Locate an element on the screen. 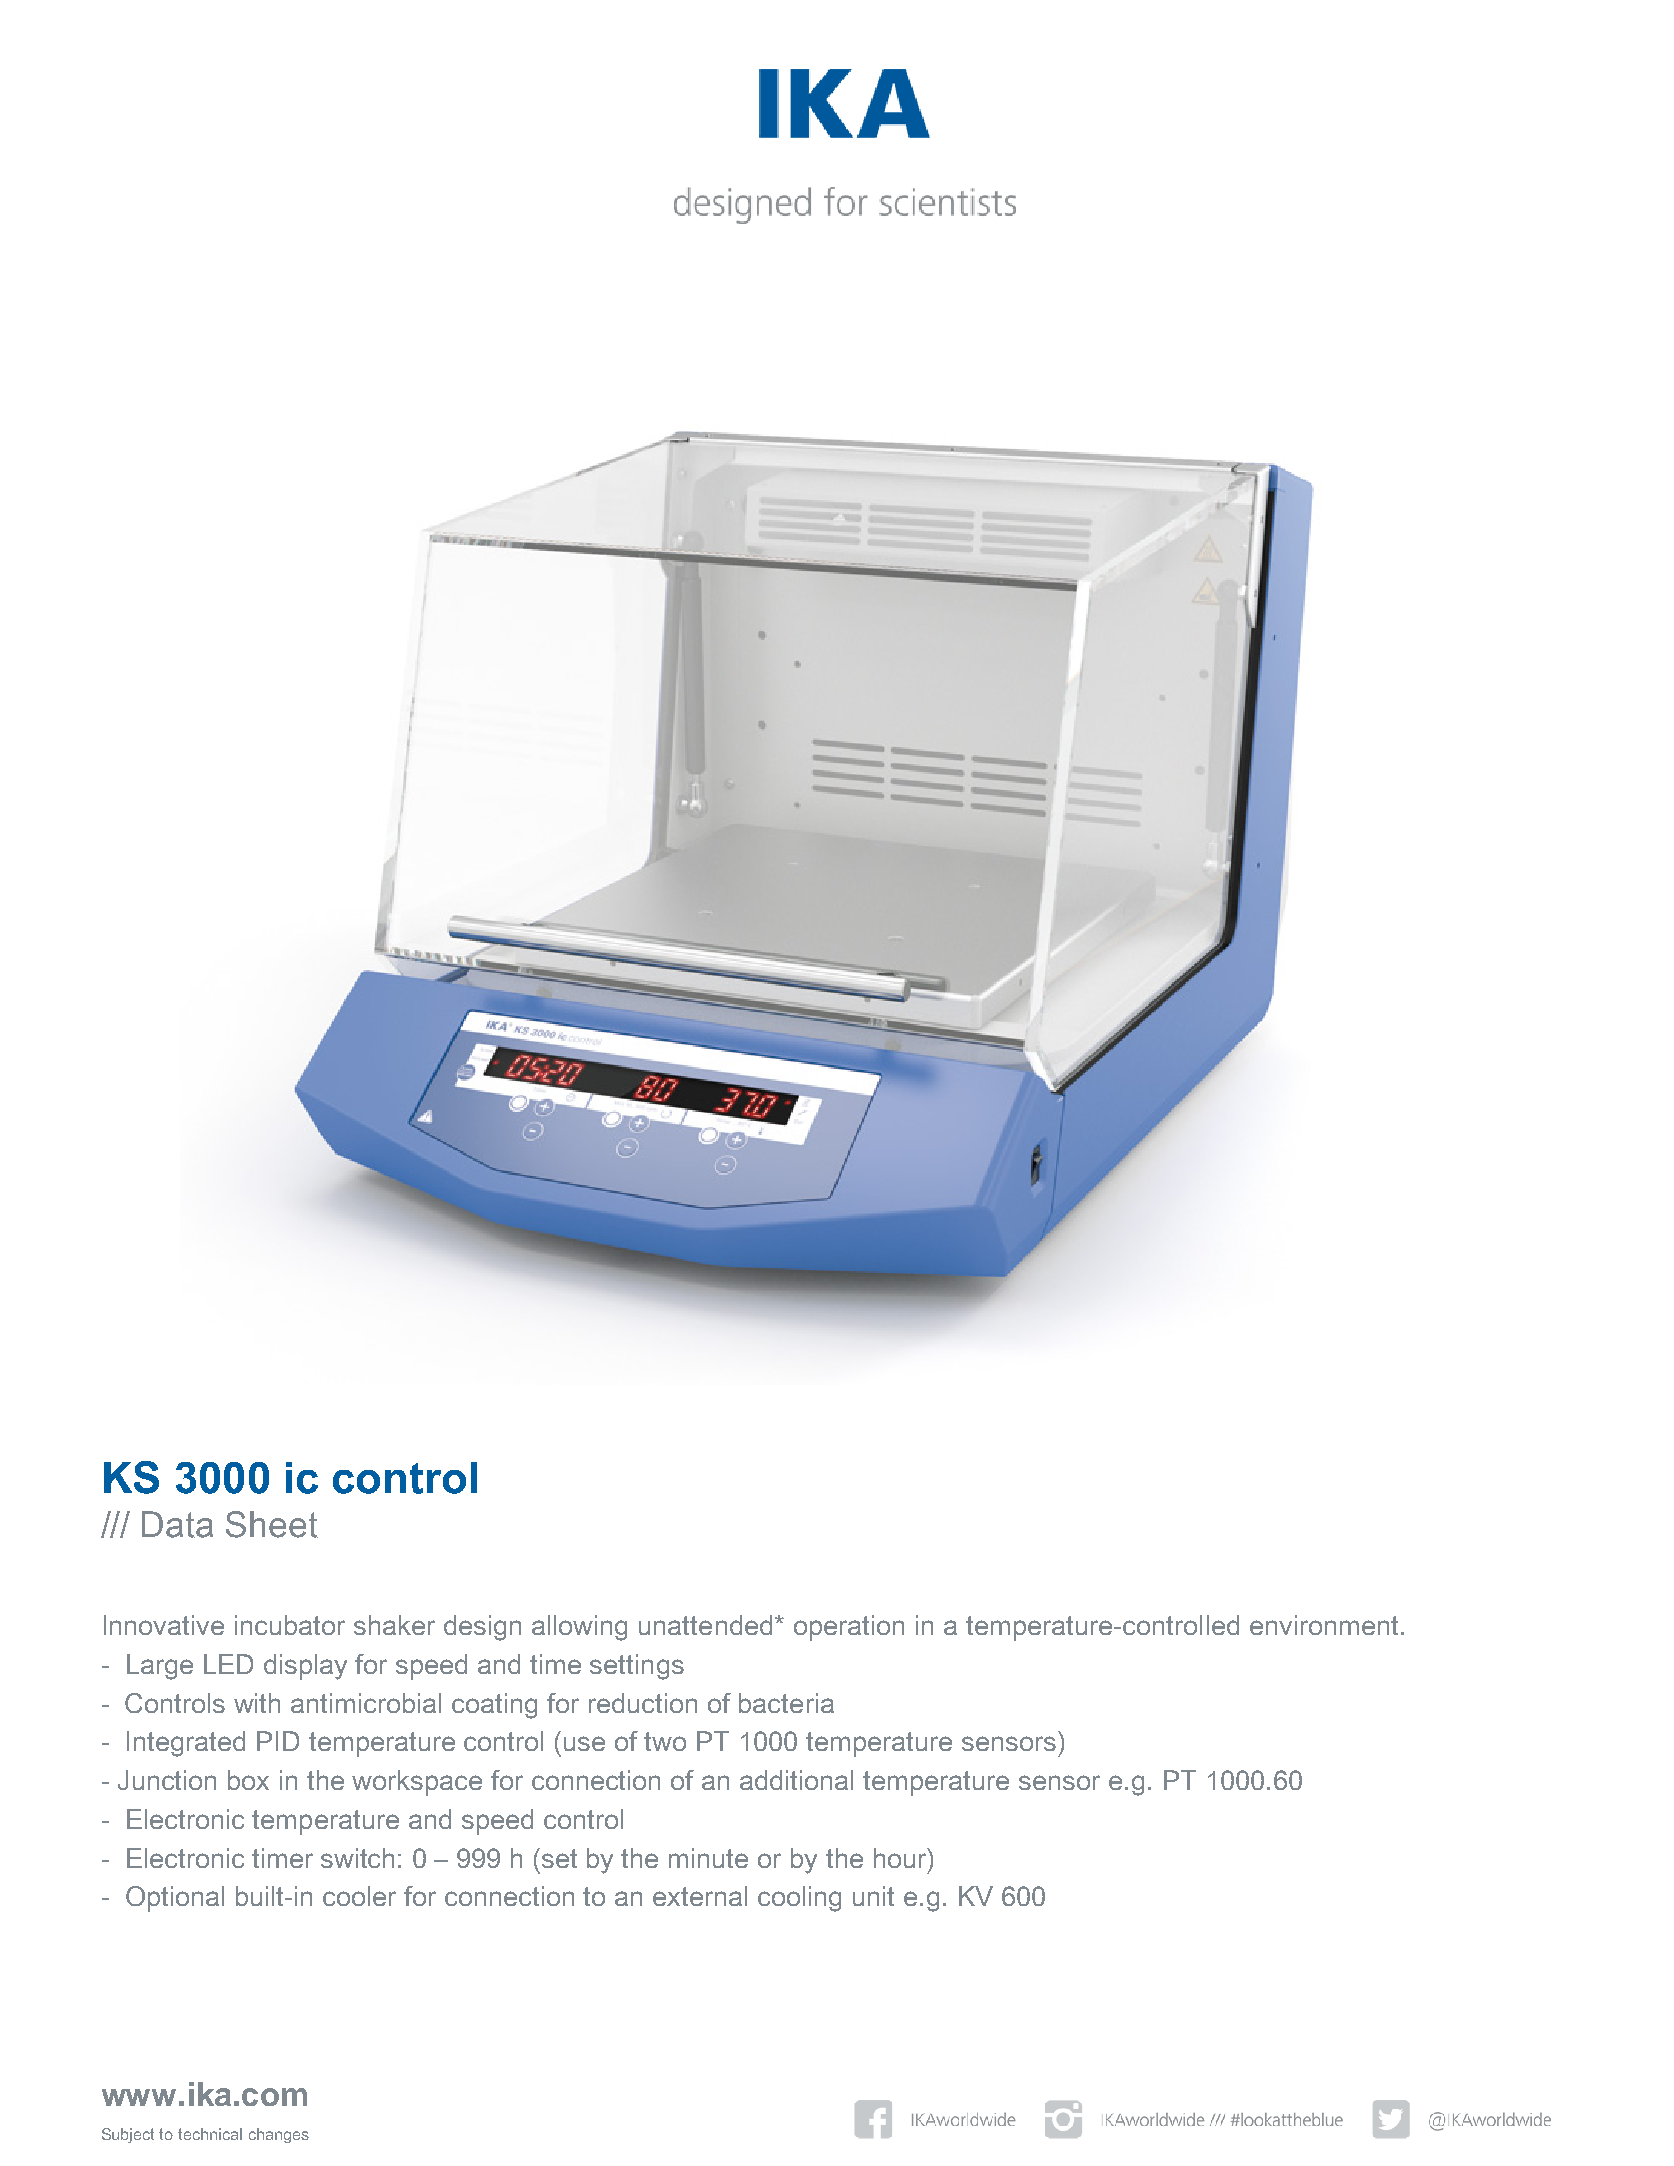 This screenshot has height=2166, width=1674. unit is located at coordinates (873, 1896).
